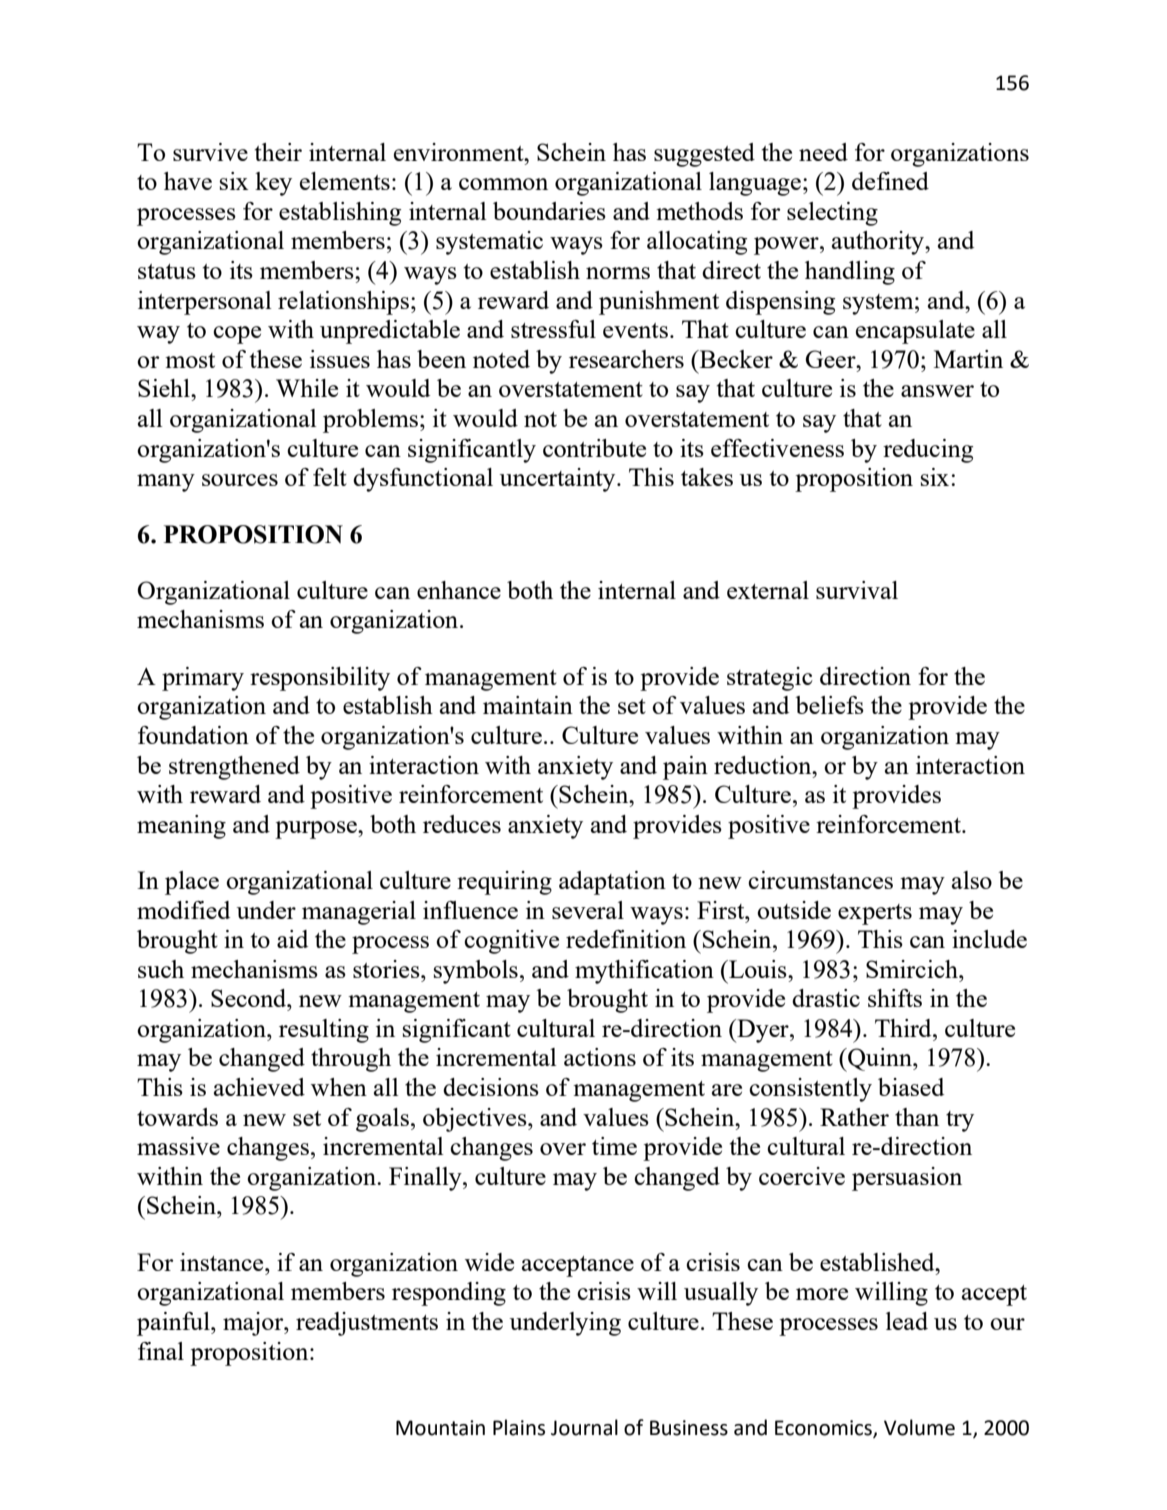 The image size is (1167, 1510). I want to click on boundaries, so click(549, 211).
